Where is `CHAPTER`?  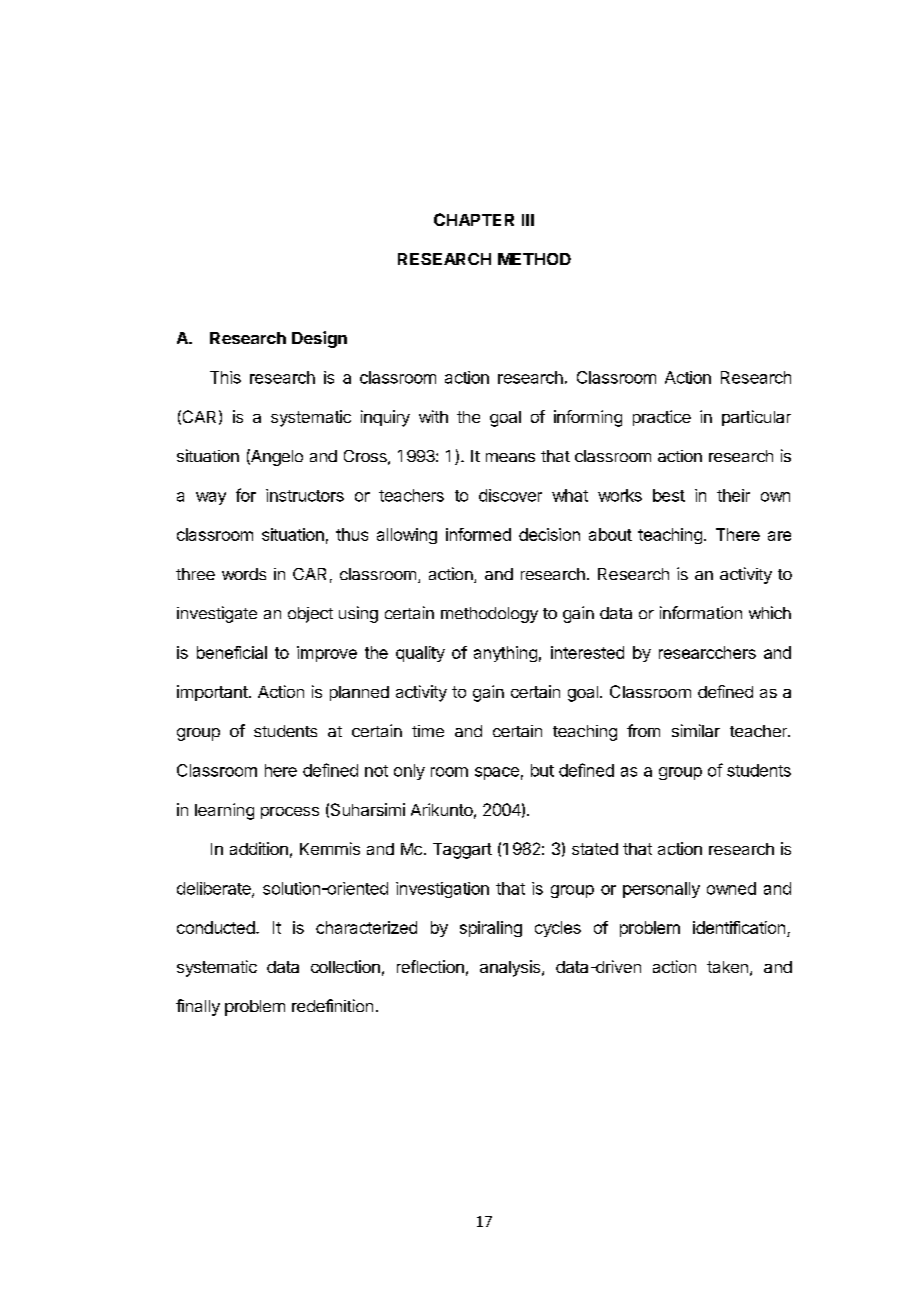
CHAPTER is located at coordinates (474, 219).
